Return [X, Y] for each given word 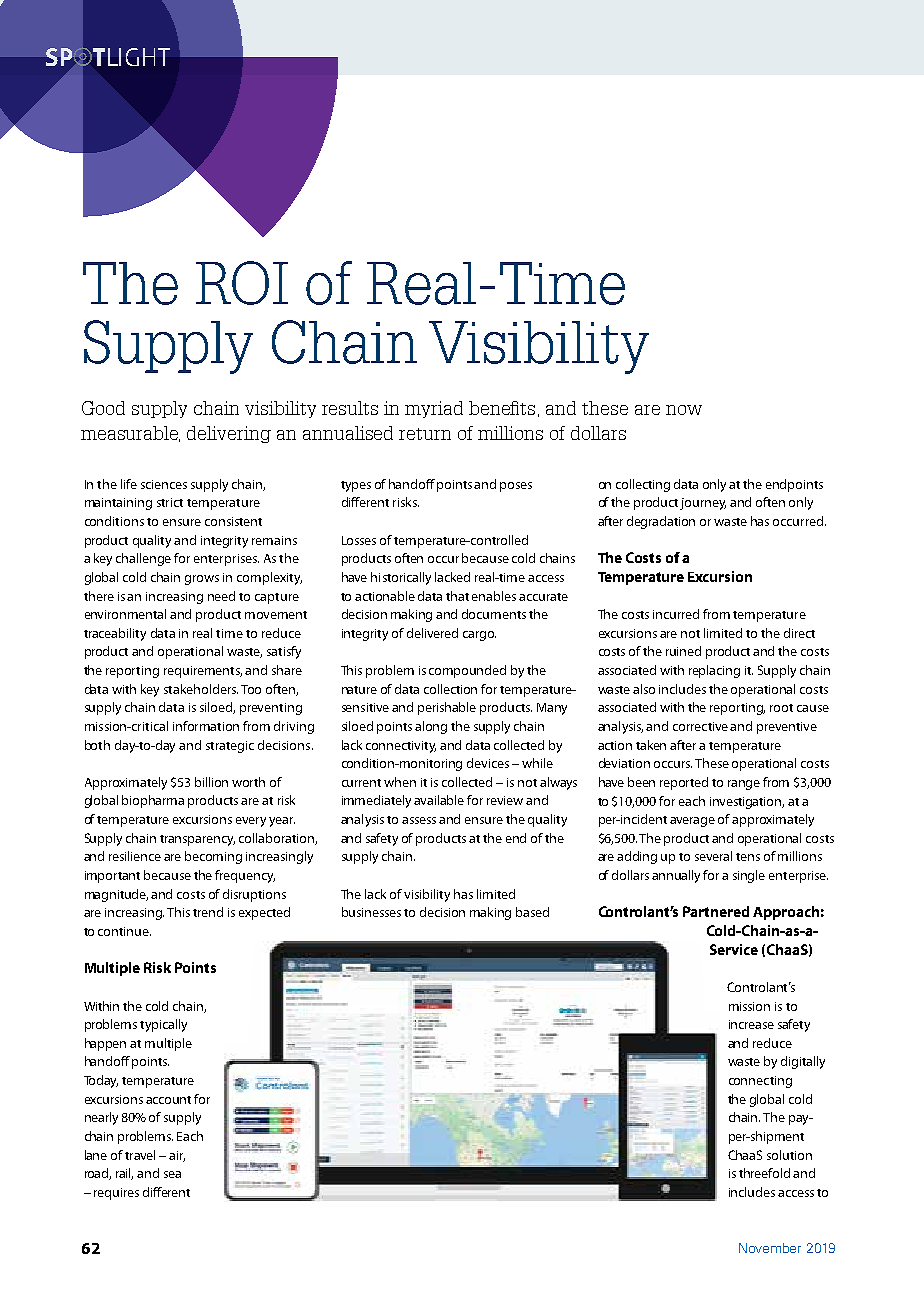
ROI [242, 283]
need [221, 596]
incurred [676, 614]
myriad [434, 409]
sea [172, 1174]
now [684, 410]
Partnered [716, 911]
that [457, 596]
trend [208, 912]
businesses [371, 912]
